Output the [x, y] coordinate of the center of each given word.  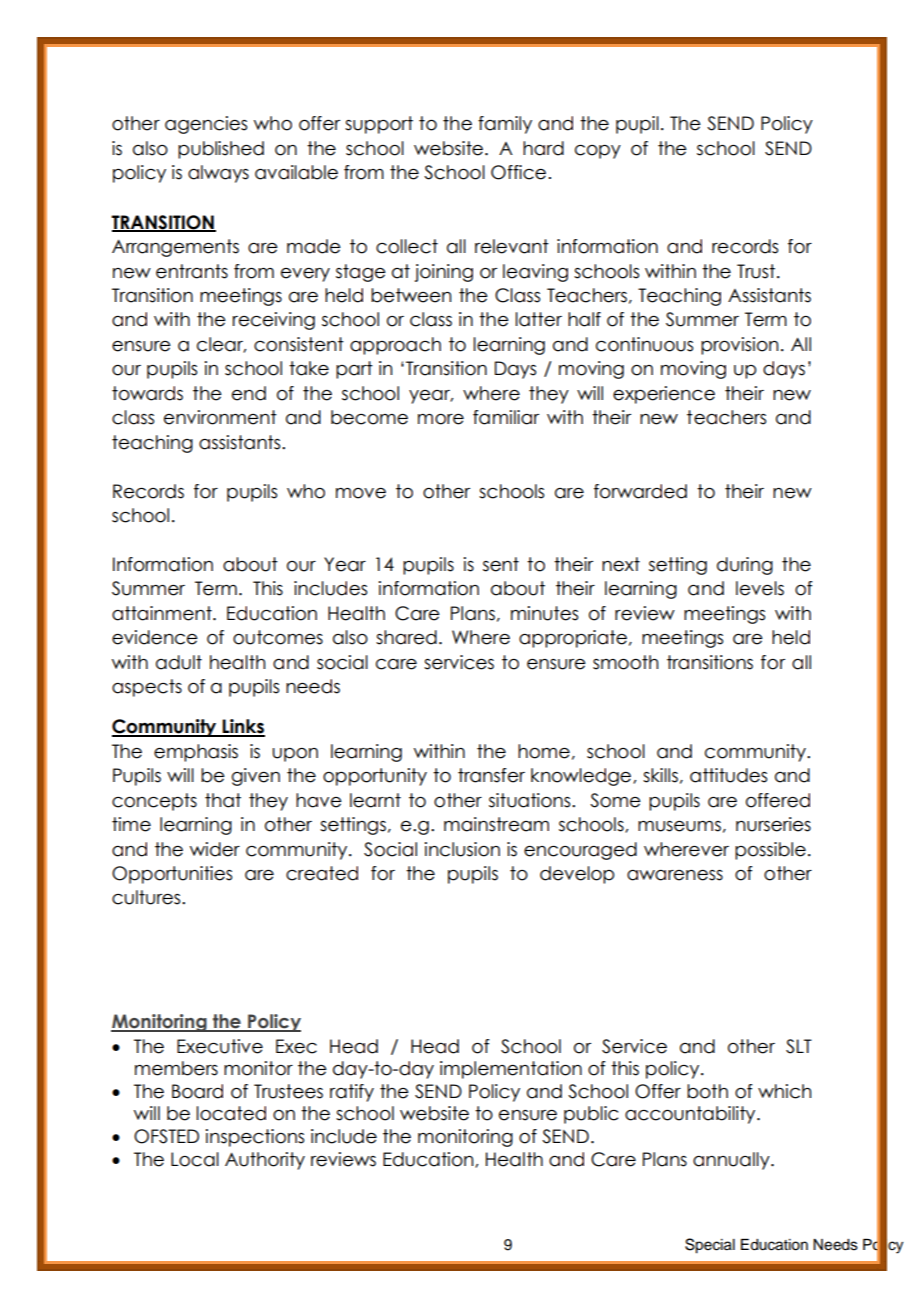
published [221, 150]
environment [220, 417]
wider [215, 849]
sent [501, 564]
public [591, 1115]
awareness [675, 875]
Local [195, 1159]
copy [598, 152]
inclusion [462, 849]
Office [518, 172]
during [745, 566]
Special [710, 1246]
